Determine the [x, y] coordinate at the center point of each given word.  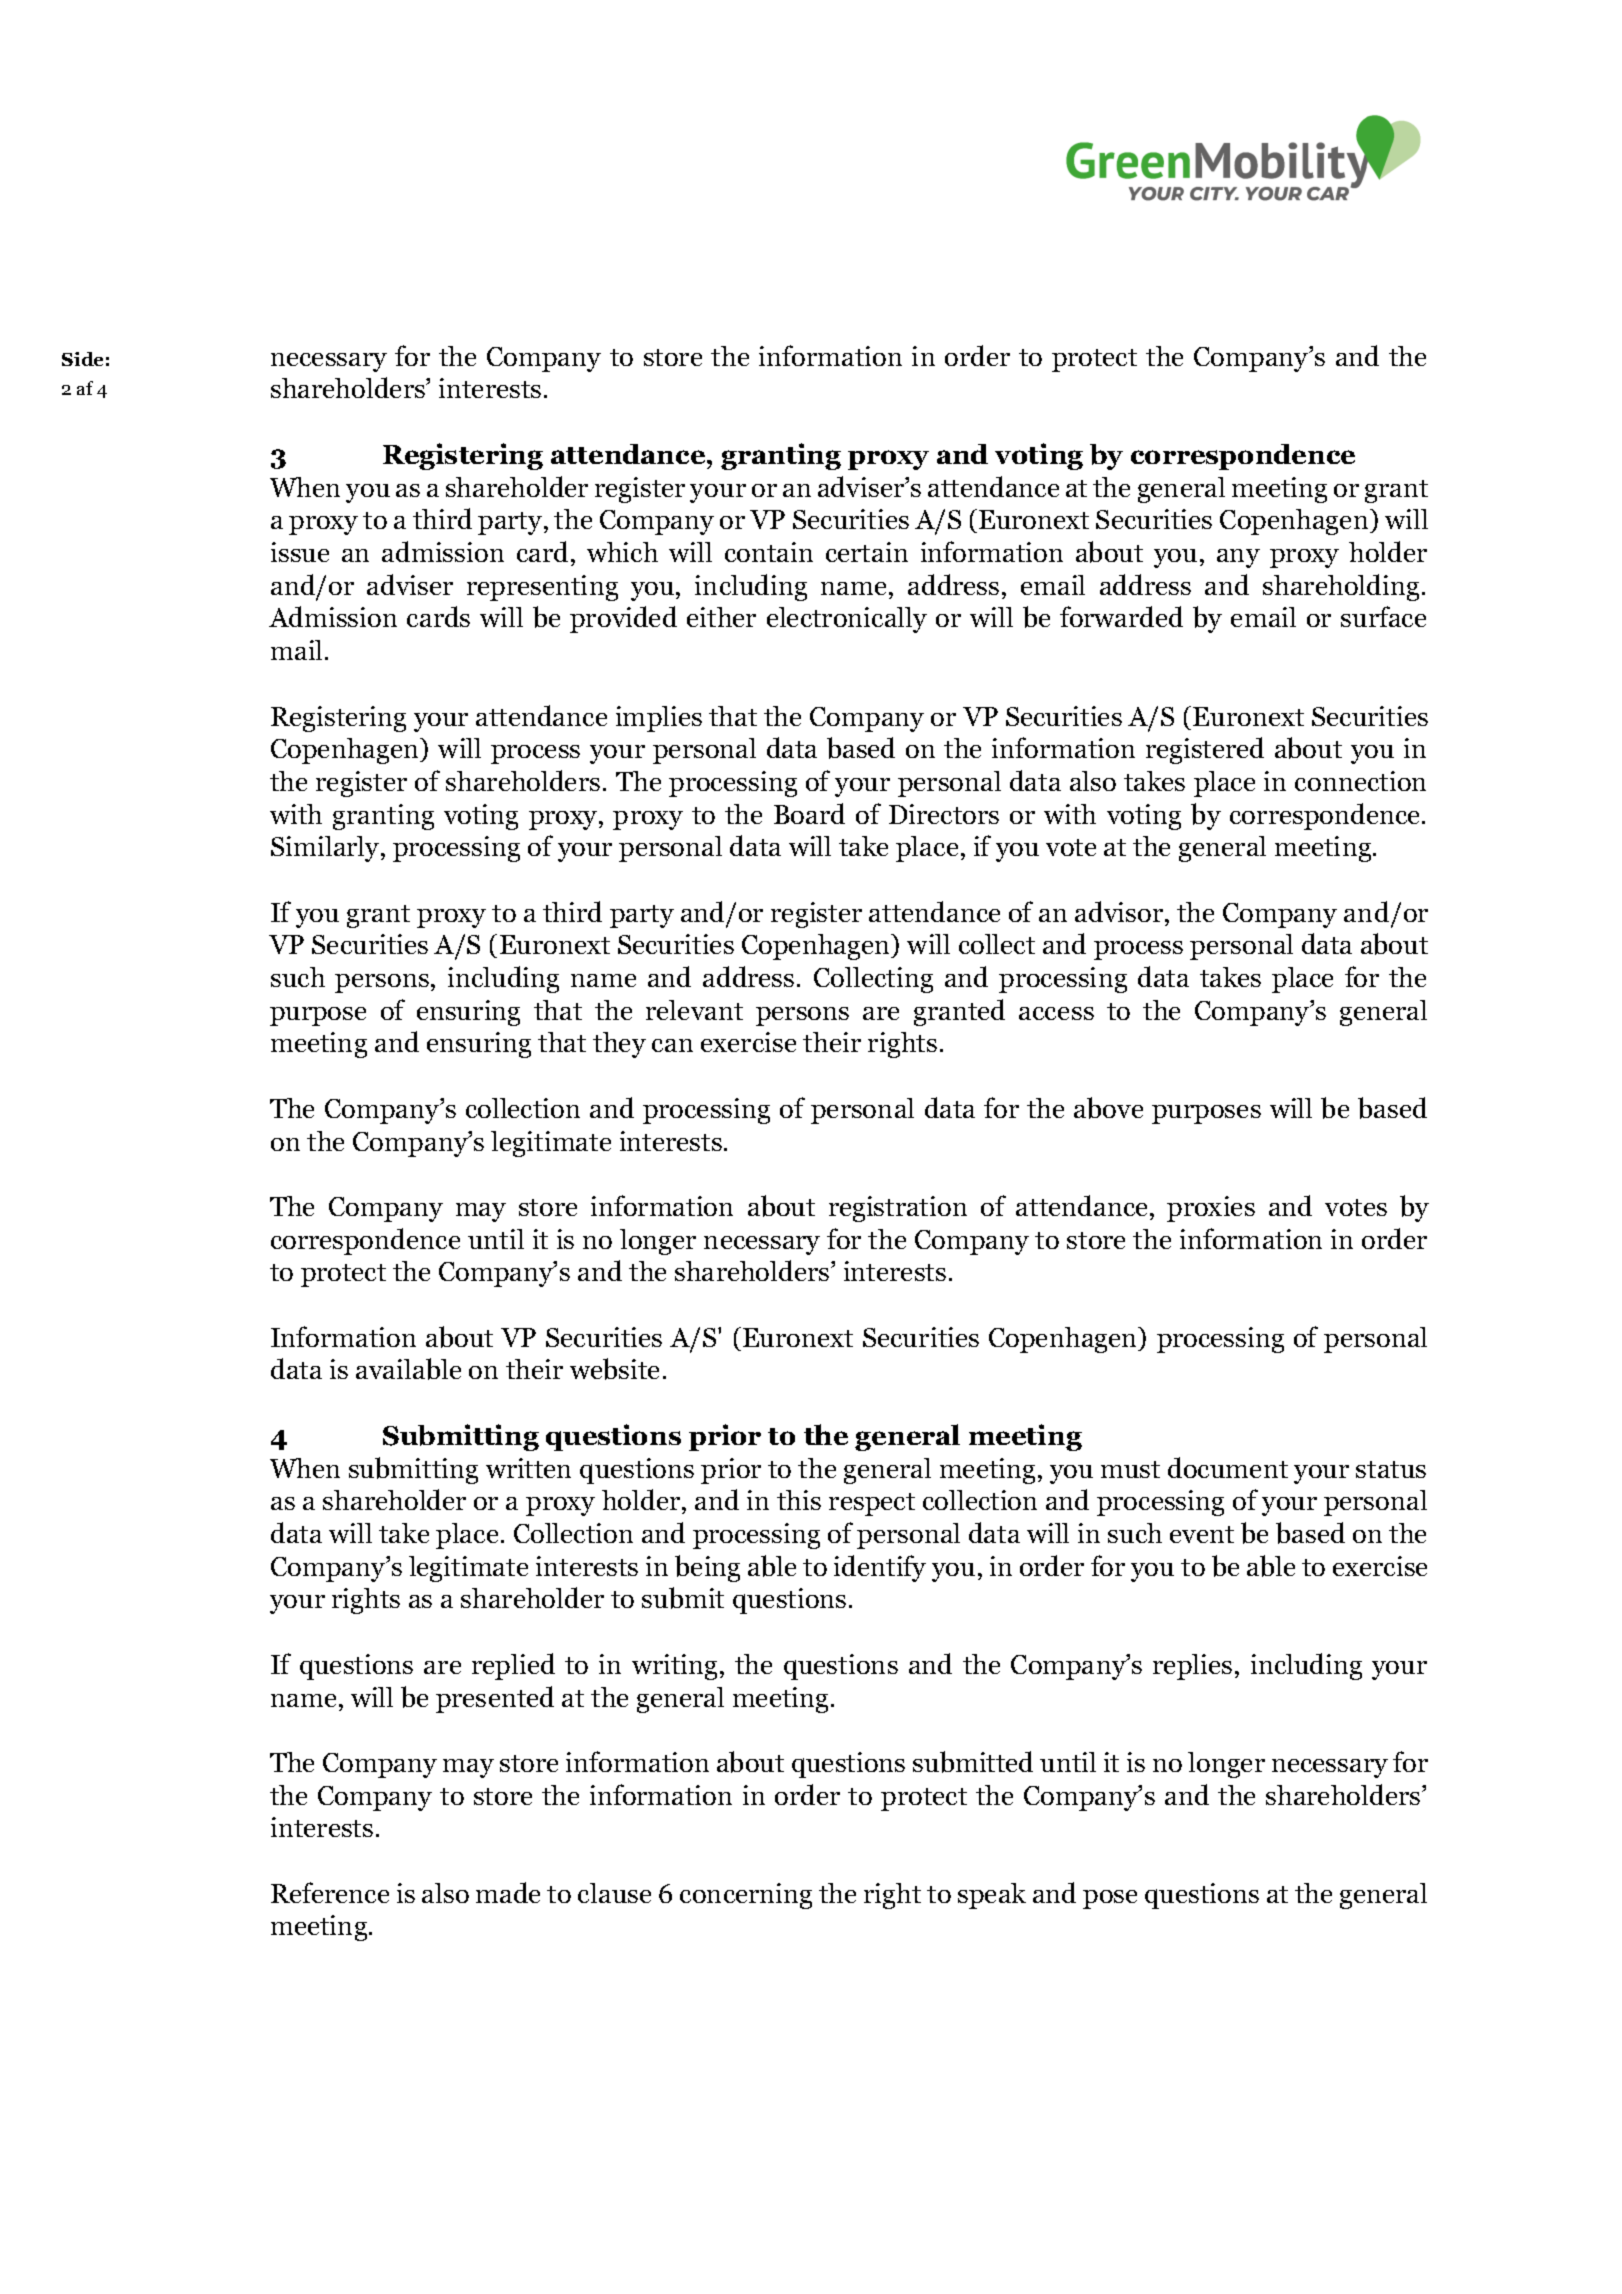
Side [82, 359]
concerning [746, 1896]
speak [992, 1896]
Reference [330, 1892]
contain [769, 552]
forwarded [1121, 616]
